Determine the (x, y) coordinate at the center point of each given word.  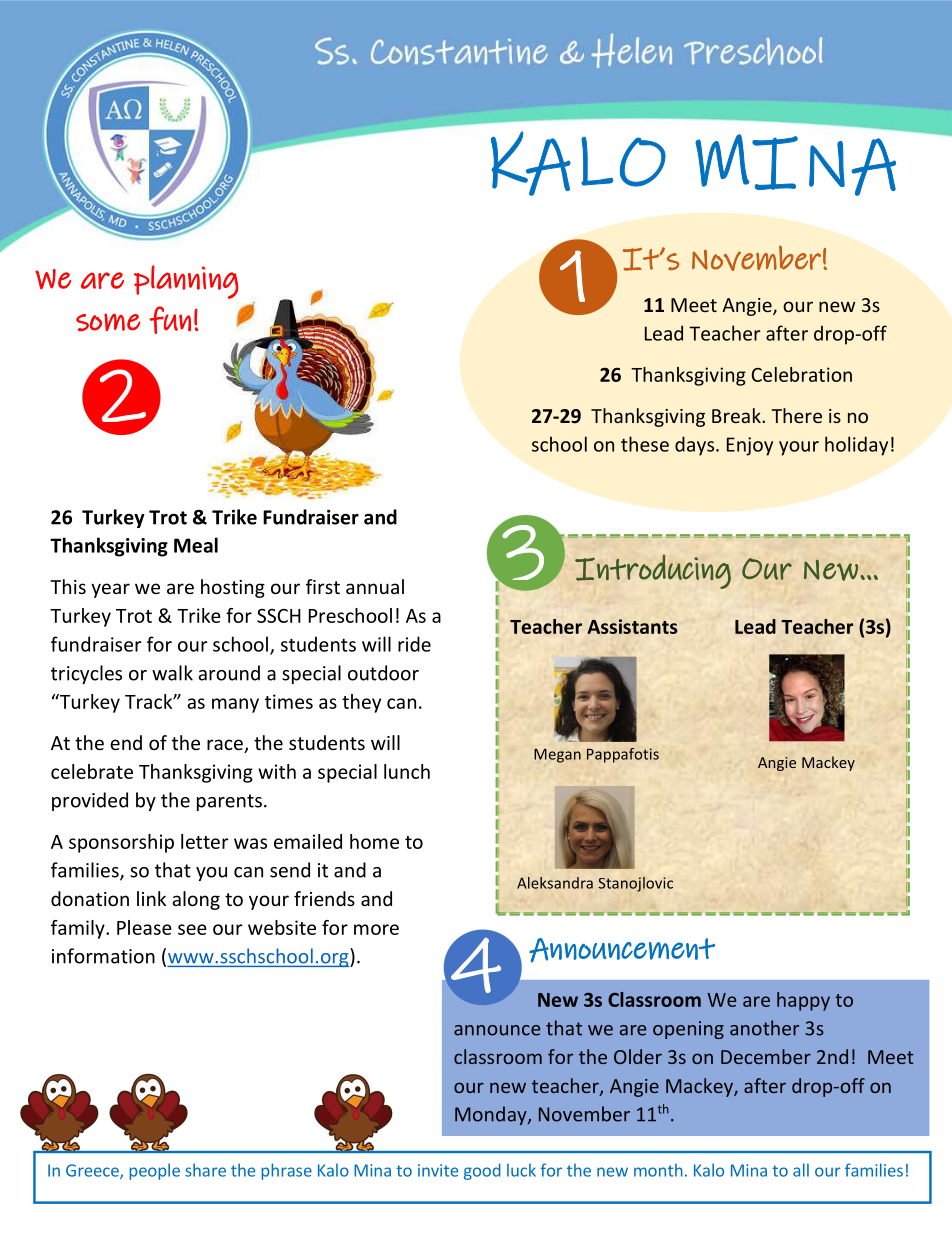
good (482, 1171)
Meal (196, 545)
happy (803, 1001)
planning (186, 282)
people (154, 1171)
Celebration (802, 374)
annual (375, 586)
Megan (557, 756)
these (645, 444)
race (226, 746)
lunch (407, 771)
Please (144, 927)
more (376, 929)
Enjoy (750, 446)
